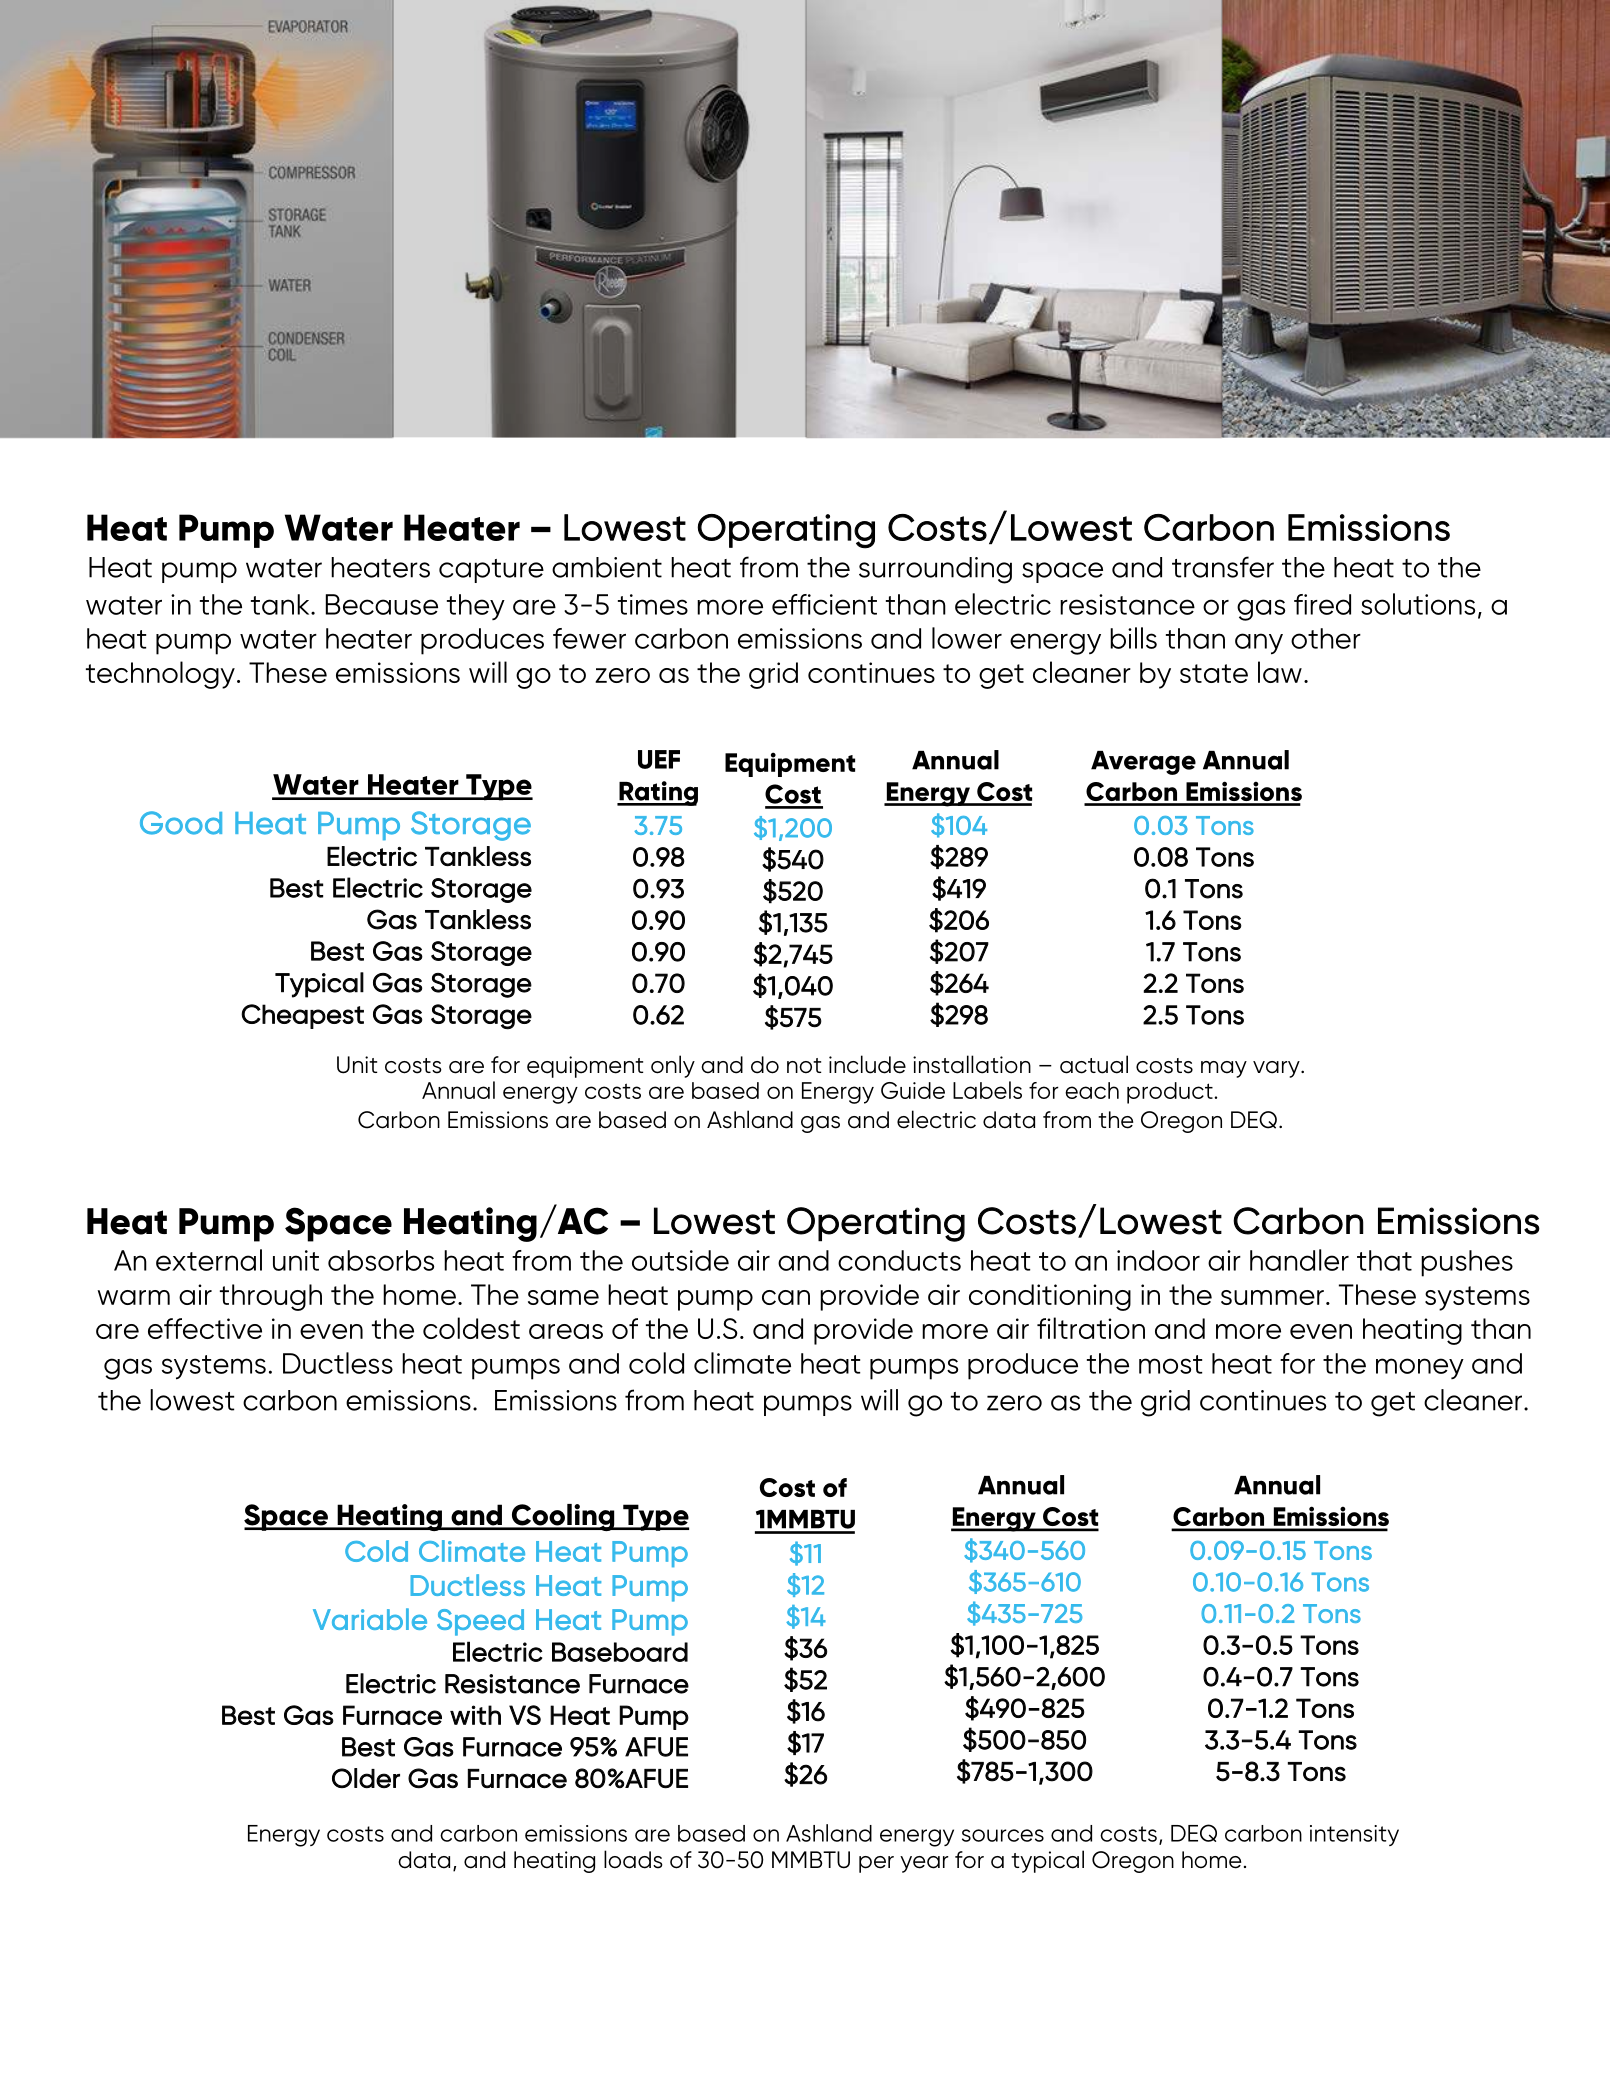 This screenshot has width=1610, height=2084. What do you see at coordinates (1277, 1069) in the screenshot?
I see `vary` at bounding box center [1277, 1069].
